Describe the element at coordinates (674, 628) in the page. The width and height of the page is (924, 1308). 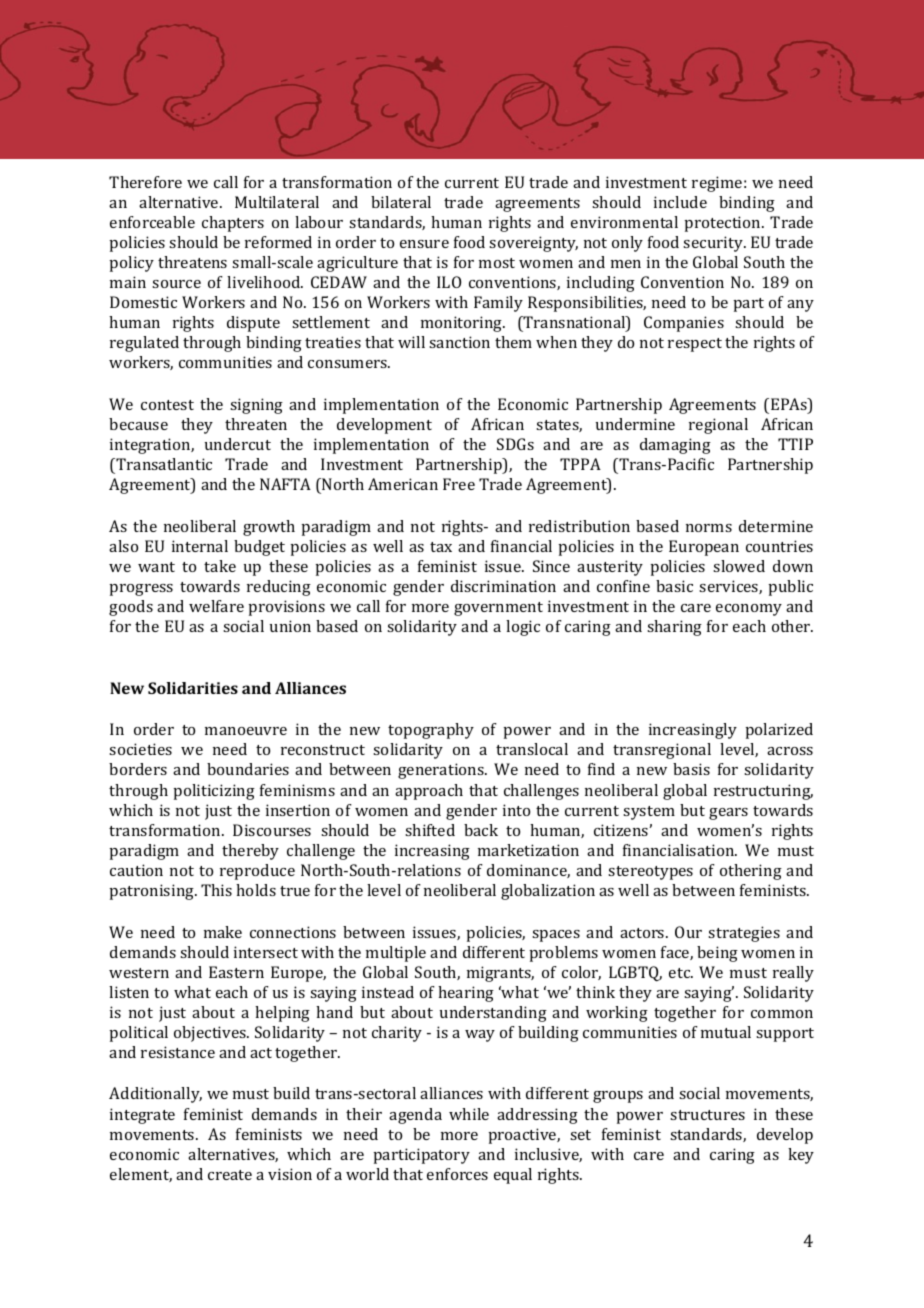
I see `sharing` at that location.
